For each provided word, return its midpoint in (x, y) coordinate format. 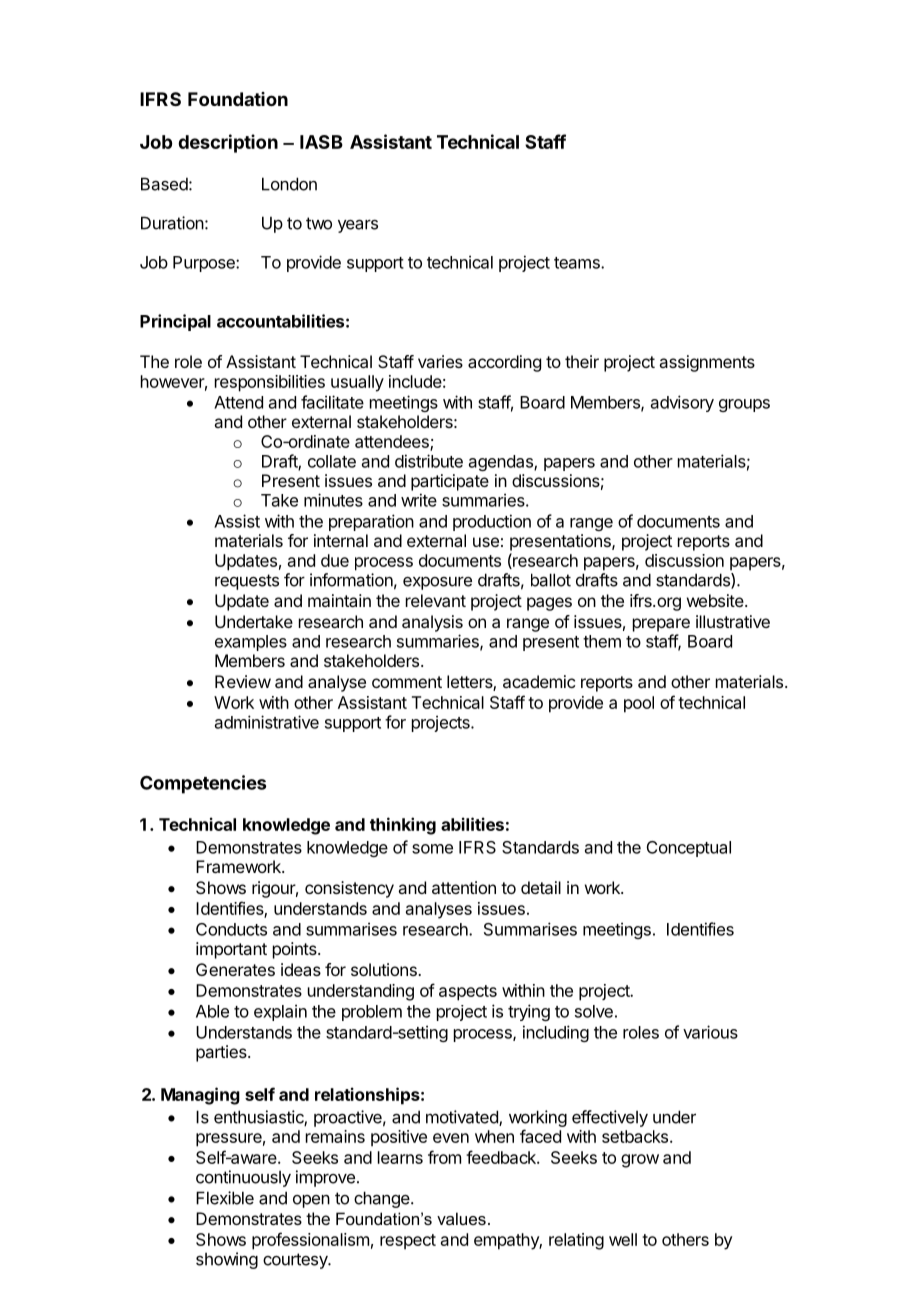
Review (243, 681)
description (228, 143)
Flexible (225, 1198)
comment (407, 682)
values (461, 1218)
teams (578, 263)
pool (639, 704)
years (358, 226)
